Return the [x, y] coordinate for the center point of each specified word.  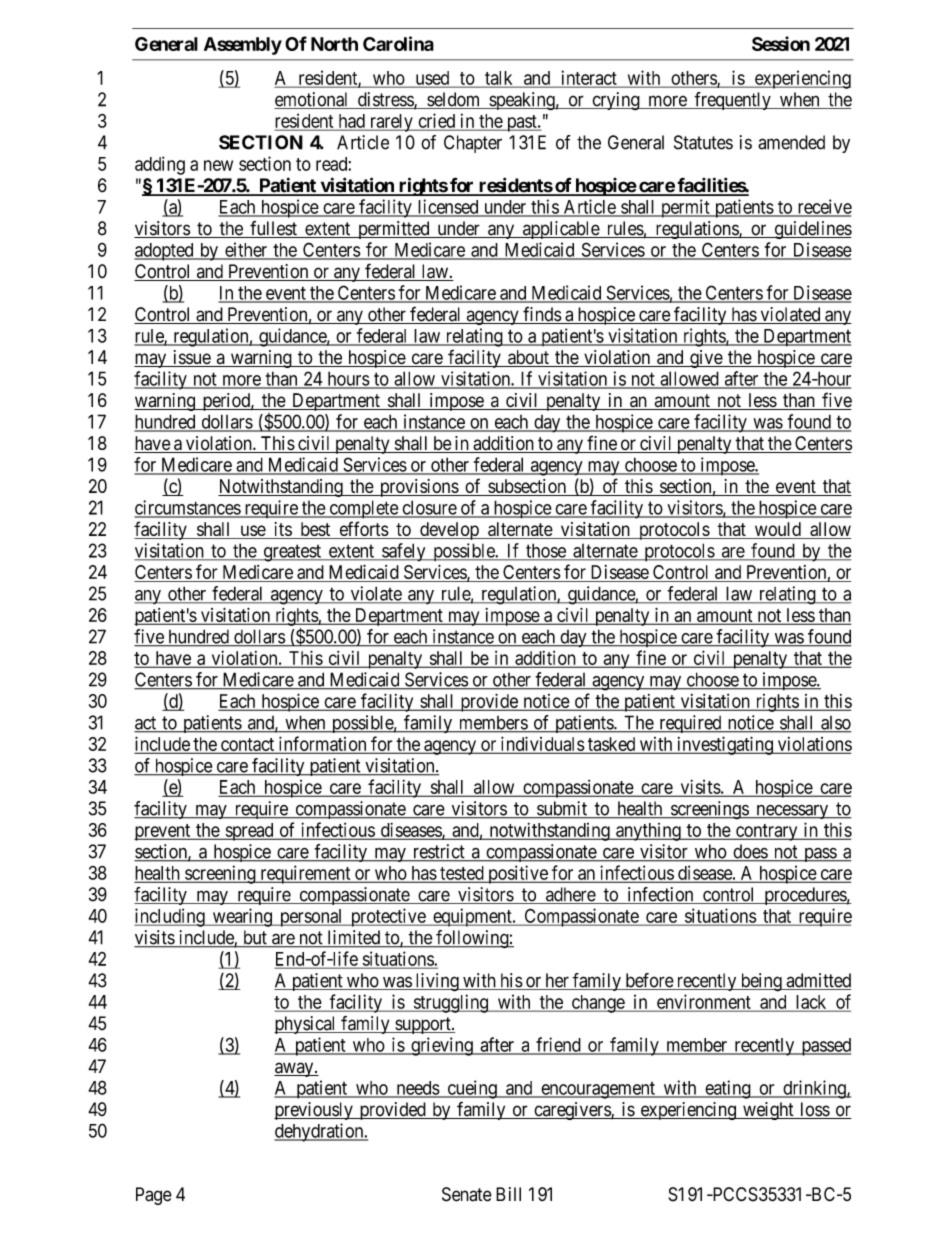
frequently [733, 101]
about [528, 358]
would [777, 530]
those [546, 551]
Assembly [243, 46]
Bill [508, 1194]
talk [499, 79]
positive [518, 874]
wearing [242, 917]
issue [191, 358]
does [750, 852]
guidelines [812, 230]
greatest [292, 553]
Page [154, 1196]
